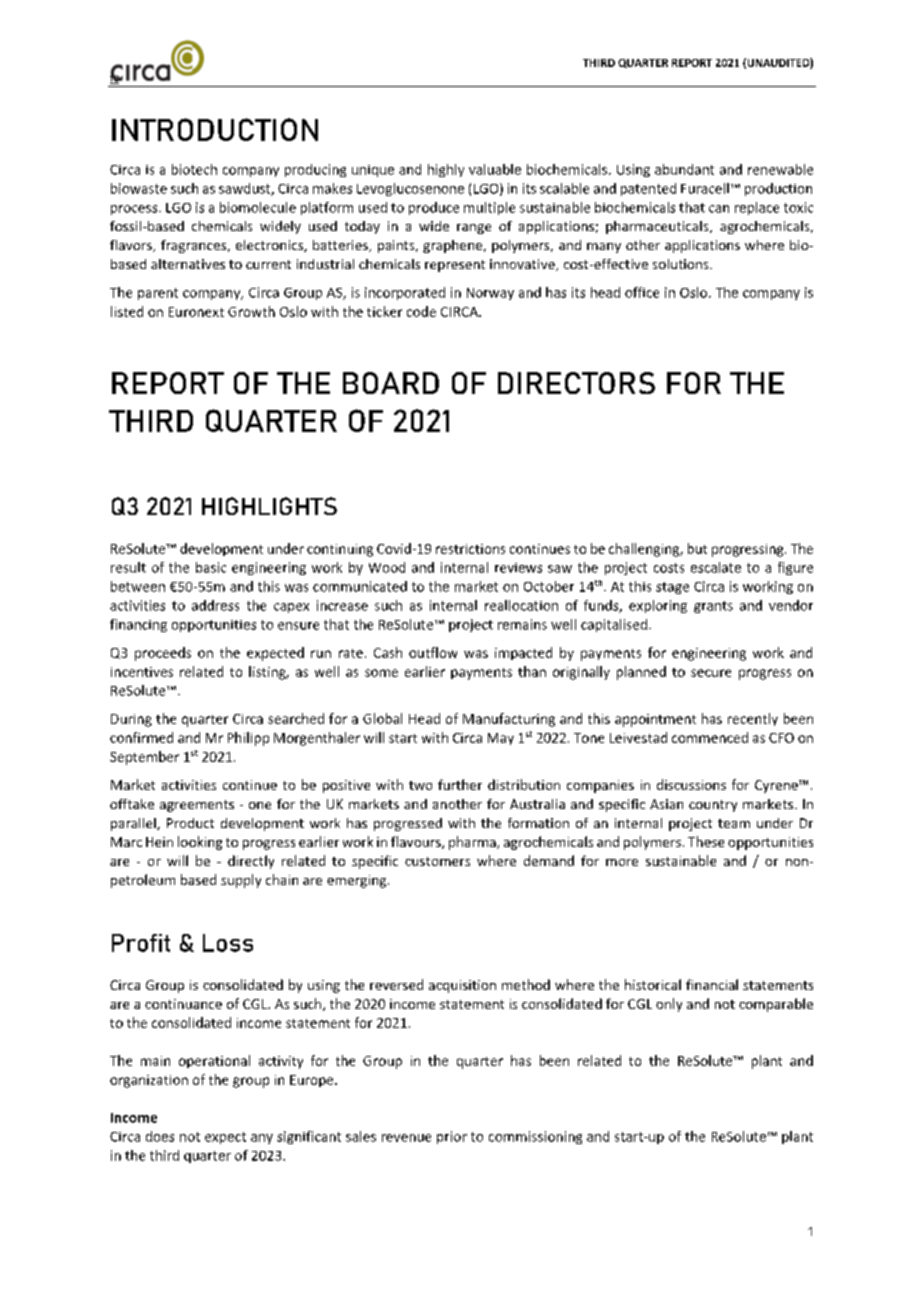 The image size is (924, 1307). What do you see at coordinates (228, 943) in the screenshot?
I see `Loss` at bounding box center [228, 943].
